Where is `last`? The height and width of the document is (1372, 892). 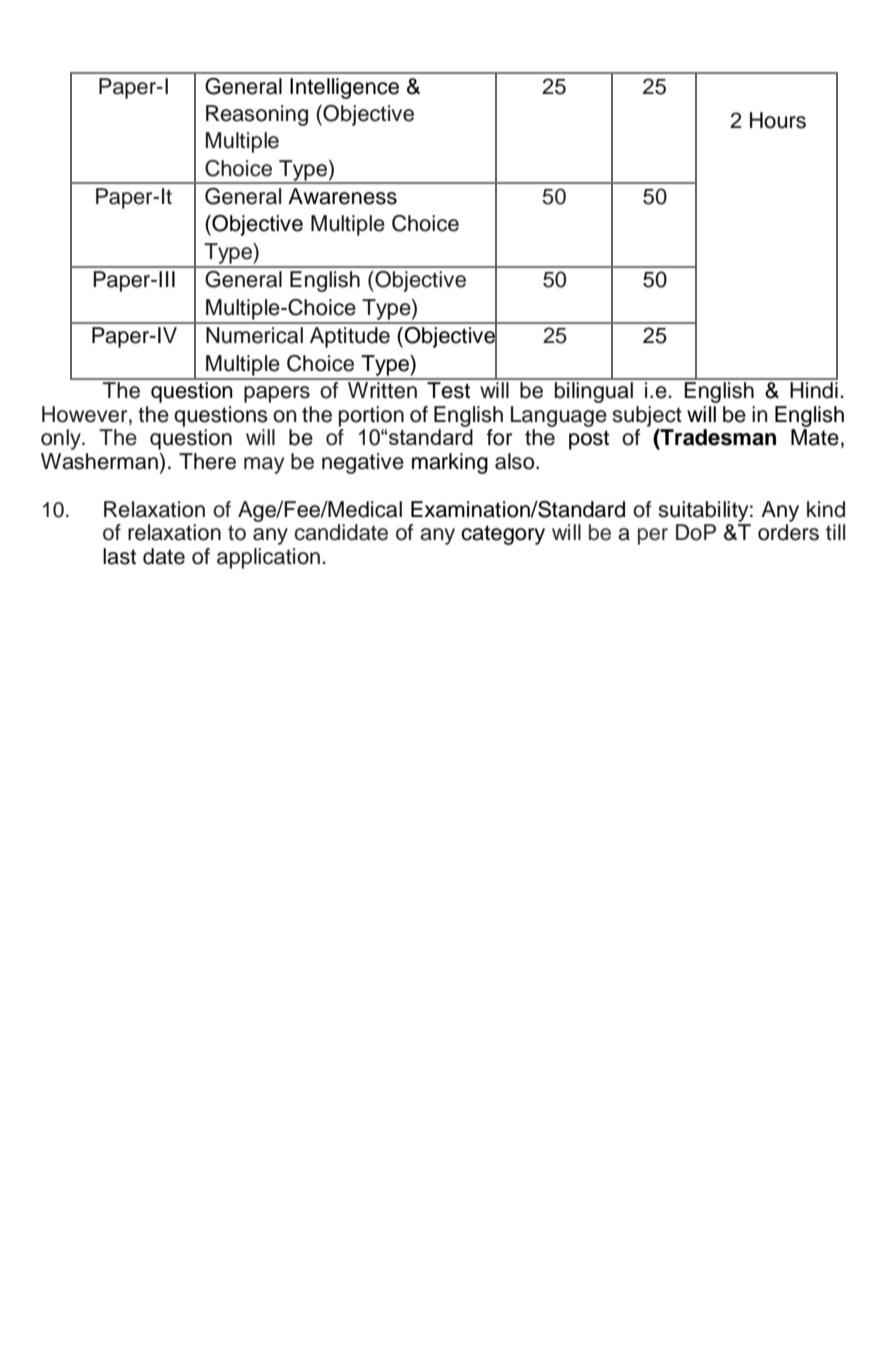 last is located at coordinates (119, 556).
